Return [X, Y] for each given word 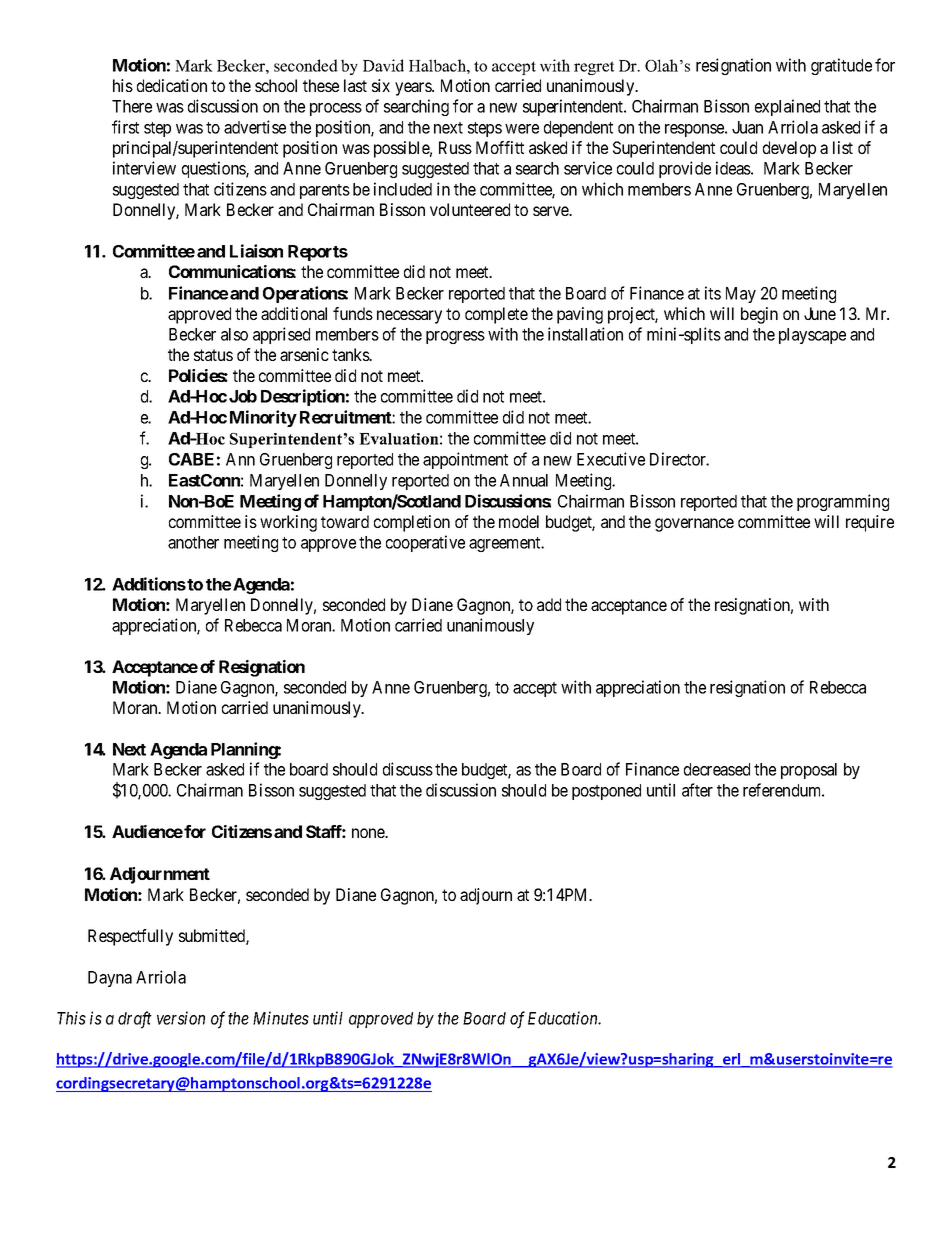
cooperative [425, 543]
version [181, 1018]
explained [787, 107]
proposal [809, 771]
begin [759, 315]
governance [694, 525]
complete [496, 315]
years [414, 89]
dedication [172, 85]
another [193, 542]
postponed [606, 792]
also [234, 334]
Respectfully [130, 937]
